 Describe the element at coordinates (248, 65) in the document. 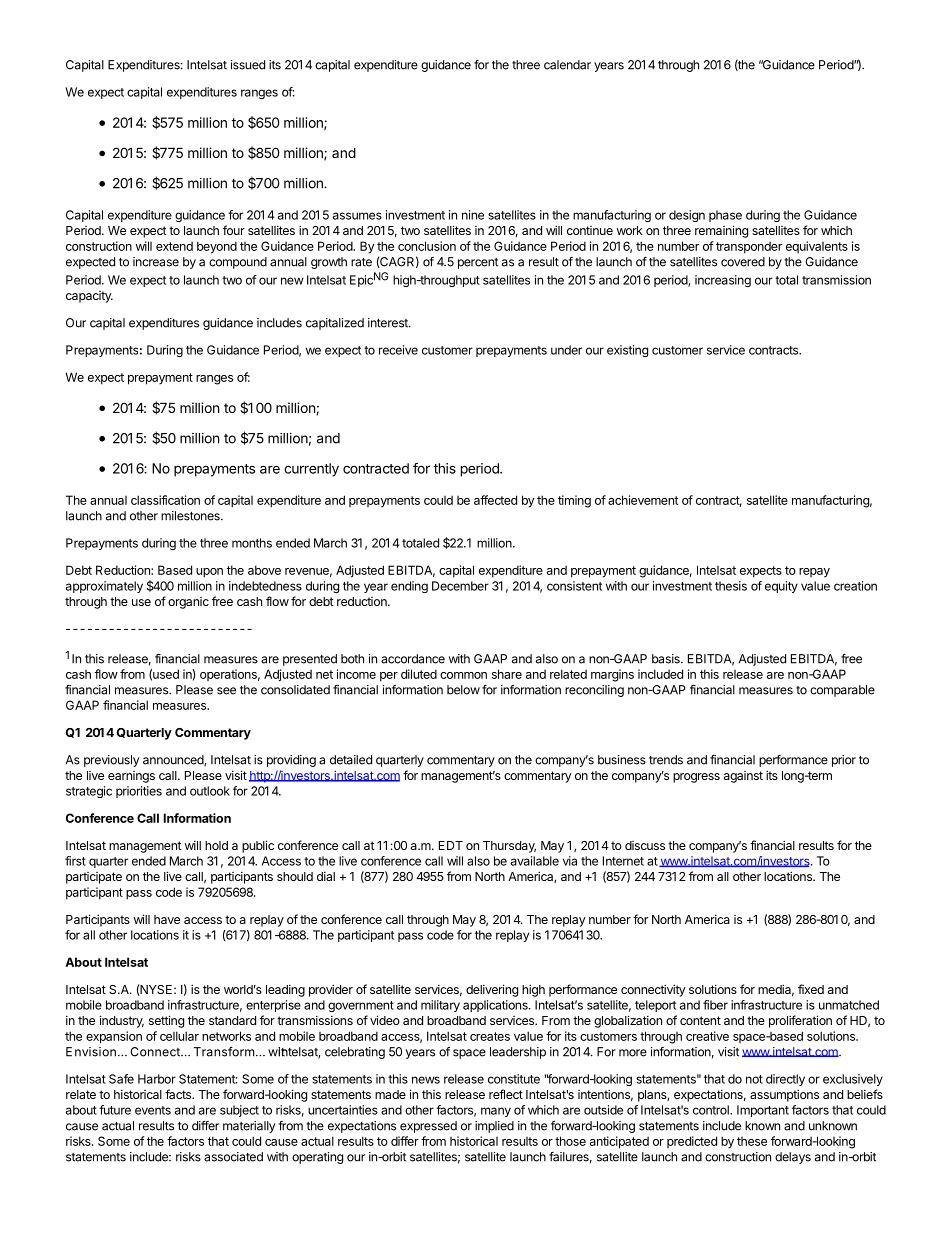

I see `issued` at that location.
